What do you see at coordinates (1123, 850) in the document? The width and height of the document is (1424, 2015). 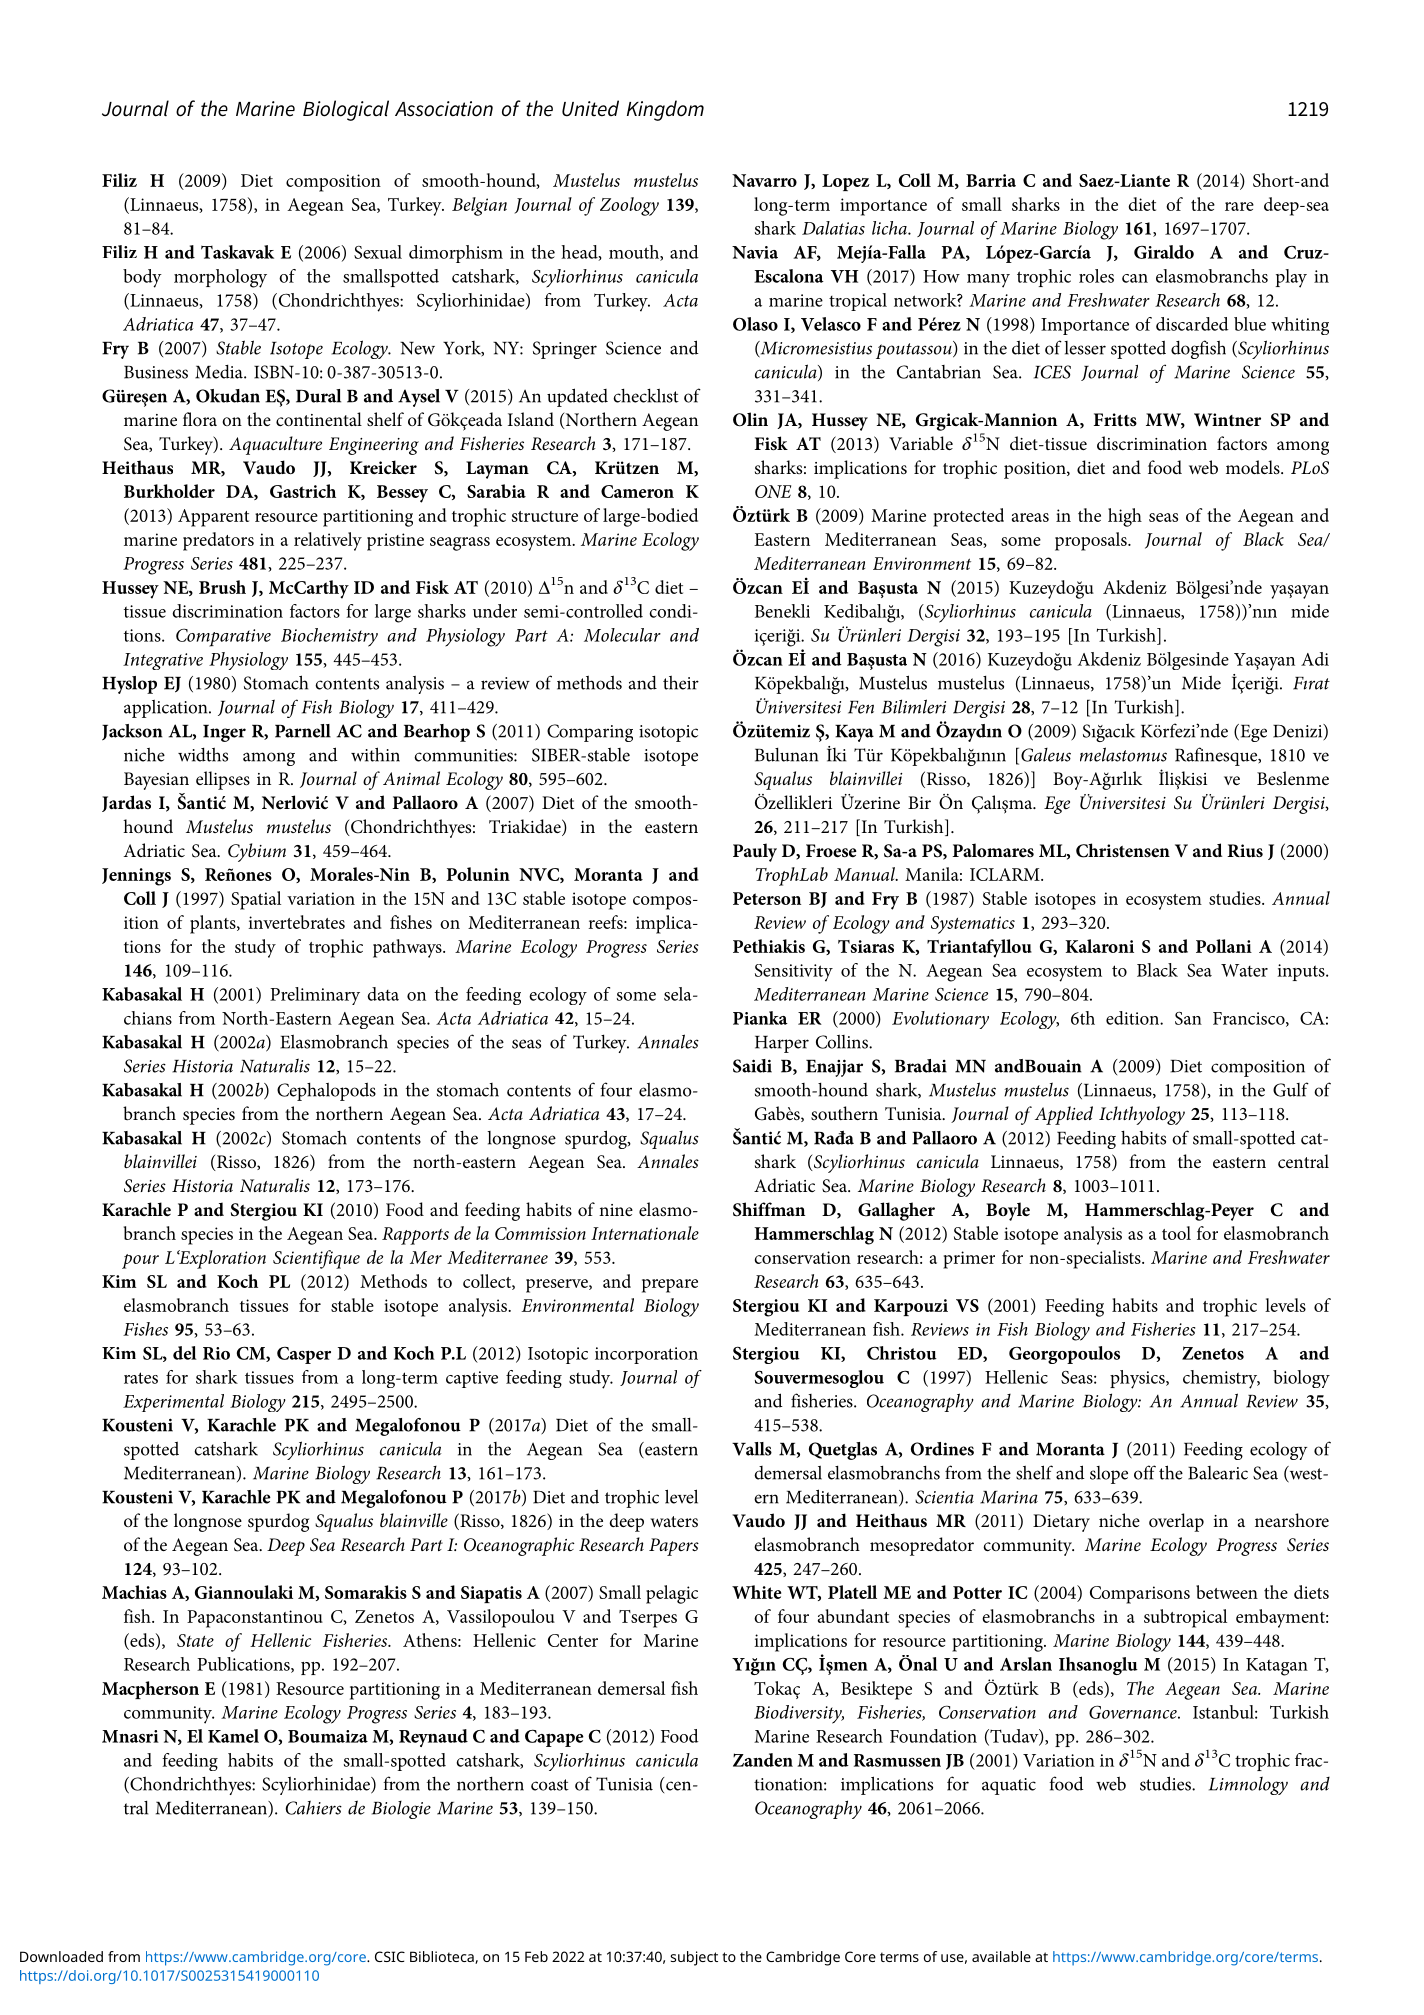 I see `Christensen` at bounding box center [1123, 850].
